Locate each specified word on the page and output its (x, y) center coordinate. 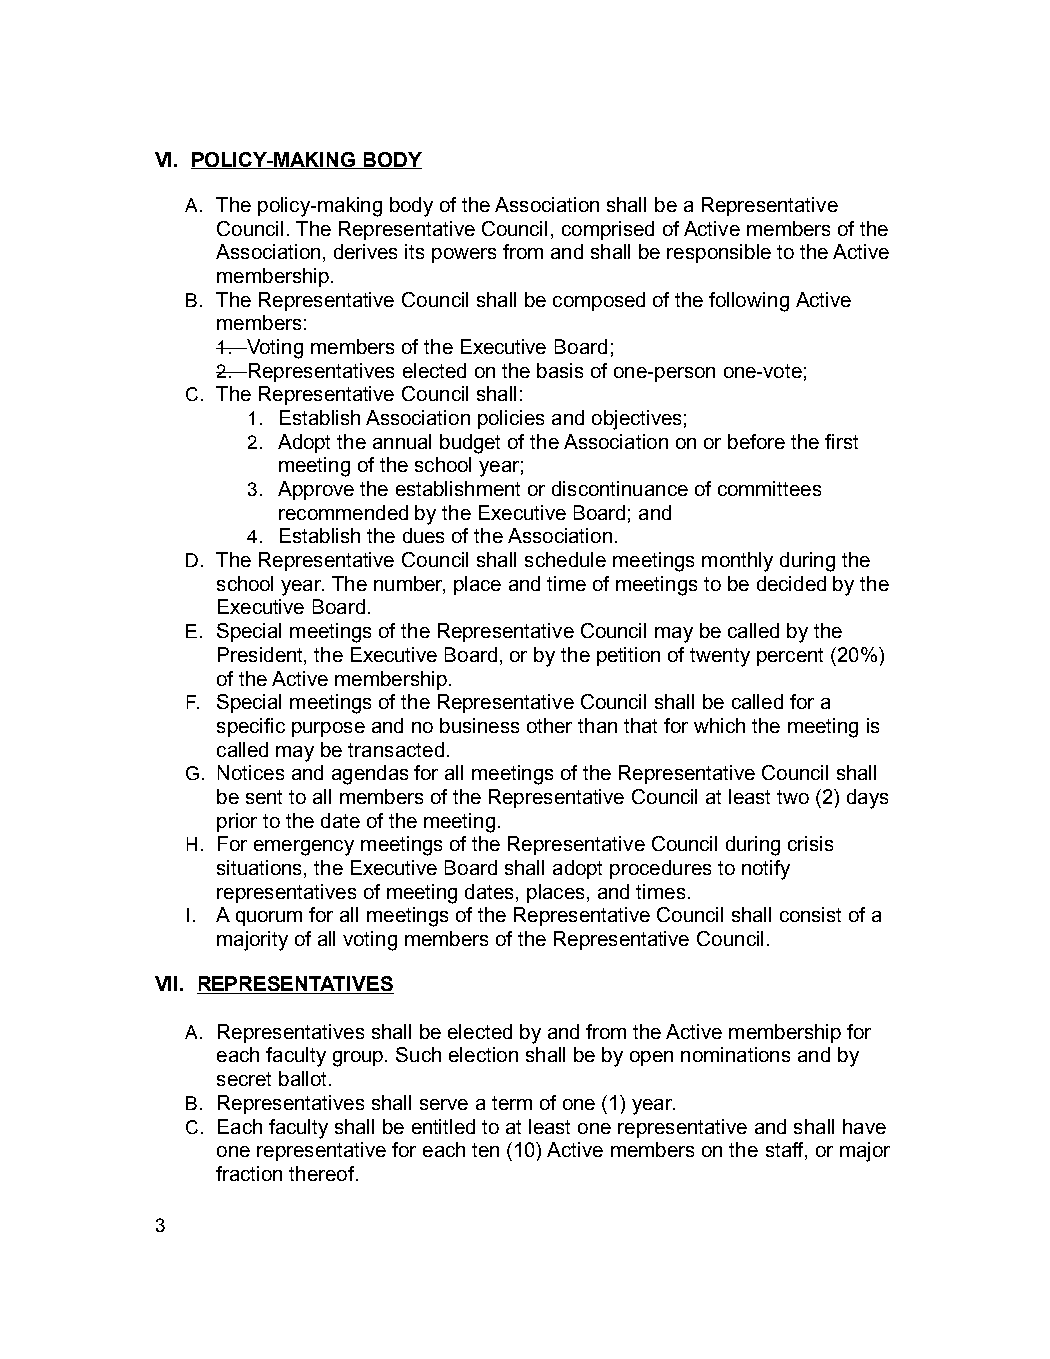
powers (464, 255)
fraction (249, 1173)
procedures (660, 869)
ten (485, 1150)
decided (791, 583)
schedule (565, 559)
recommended (343, 512)
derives (365, 251)
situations (261, 869)
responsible (719, 253)
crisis (810, 843)
